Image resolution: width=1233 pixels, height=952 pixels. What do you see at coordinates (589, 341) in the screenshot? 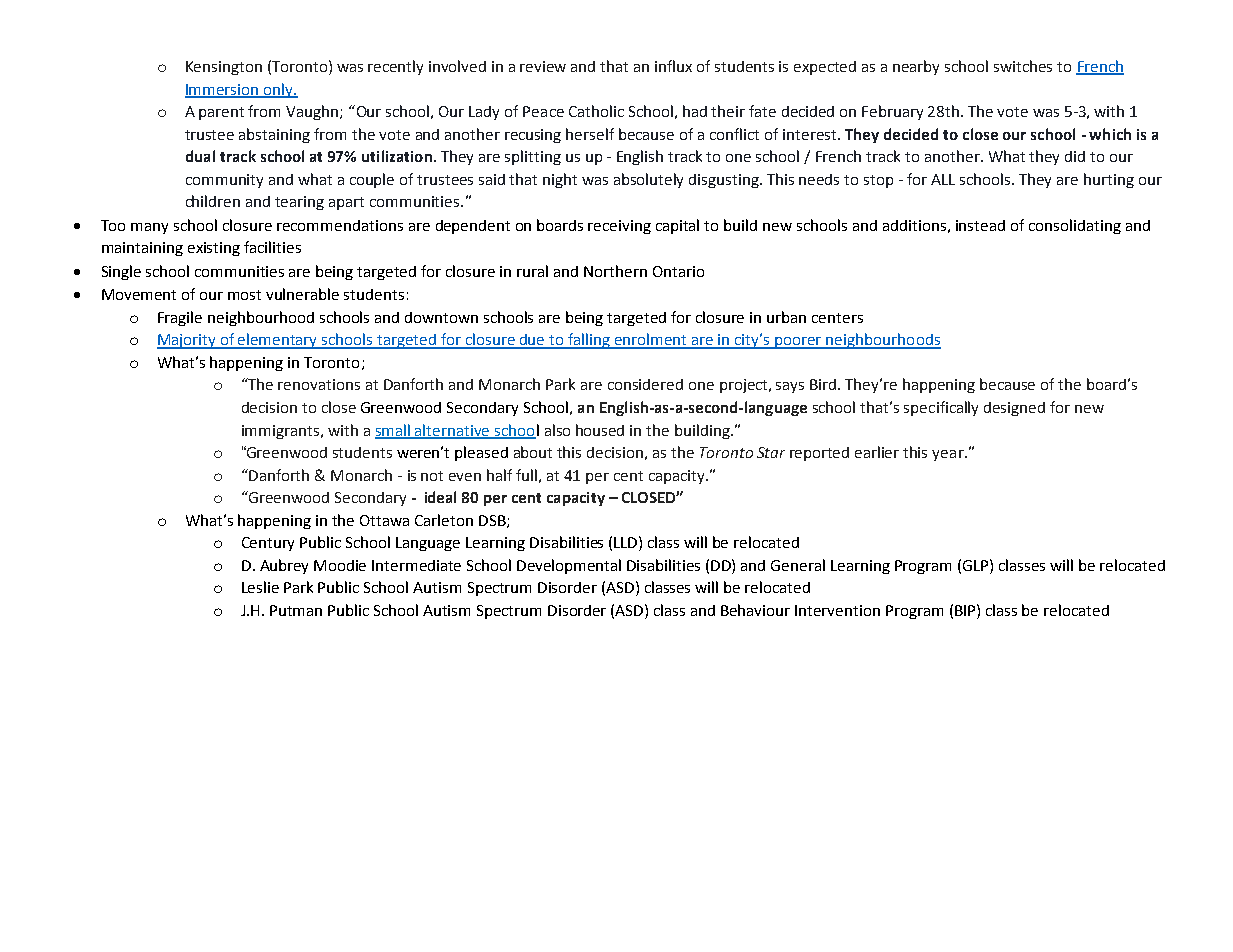
I see `falling` at bounding box center [589, 341].
